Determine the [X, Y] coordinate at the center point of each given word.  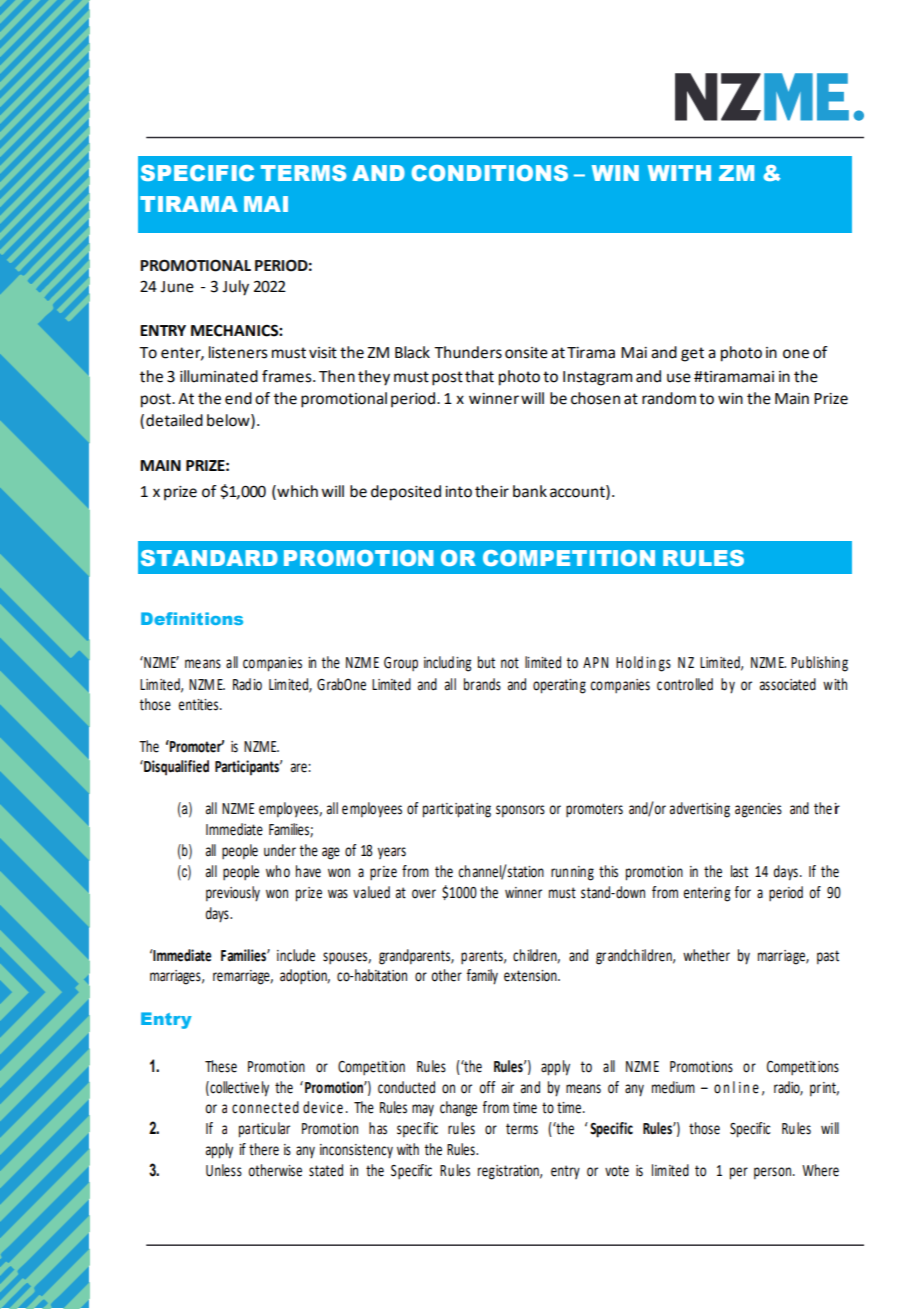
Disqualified [175, 768]
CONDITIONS [490, 173]
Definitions [192, 618]
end [238, 398]
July [235, 288]
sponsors [520, 811]
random [669, 398]
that [479, 376]
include [296, 955]
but [486, 662]
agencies [758, 810]
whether [706, 955]
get [692, 354]
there [264, 1149]
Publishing [819, 664]
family [482, 977]
